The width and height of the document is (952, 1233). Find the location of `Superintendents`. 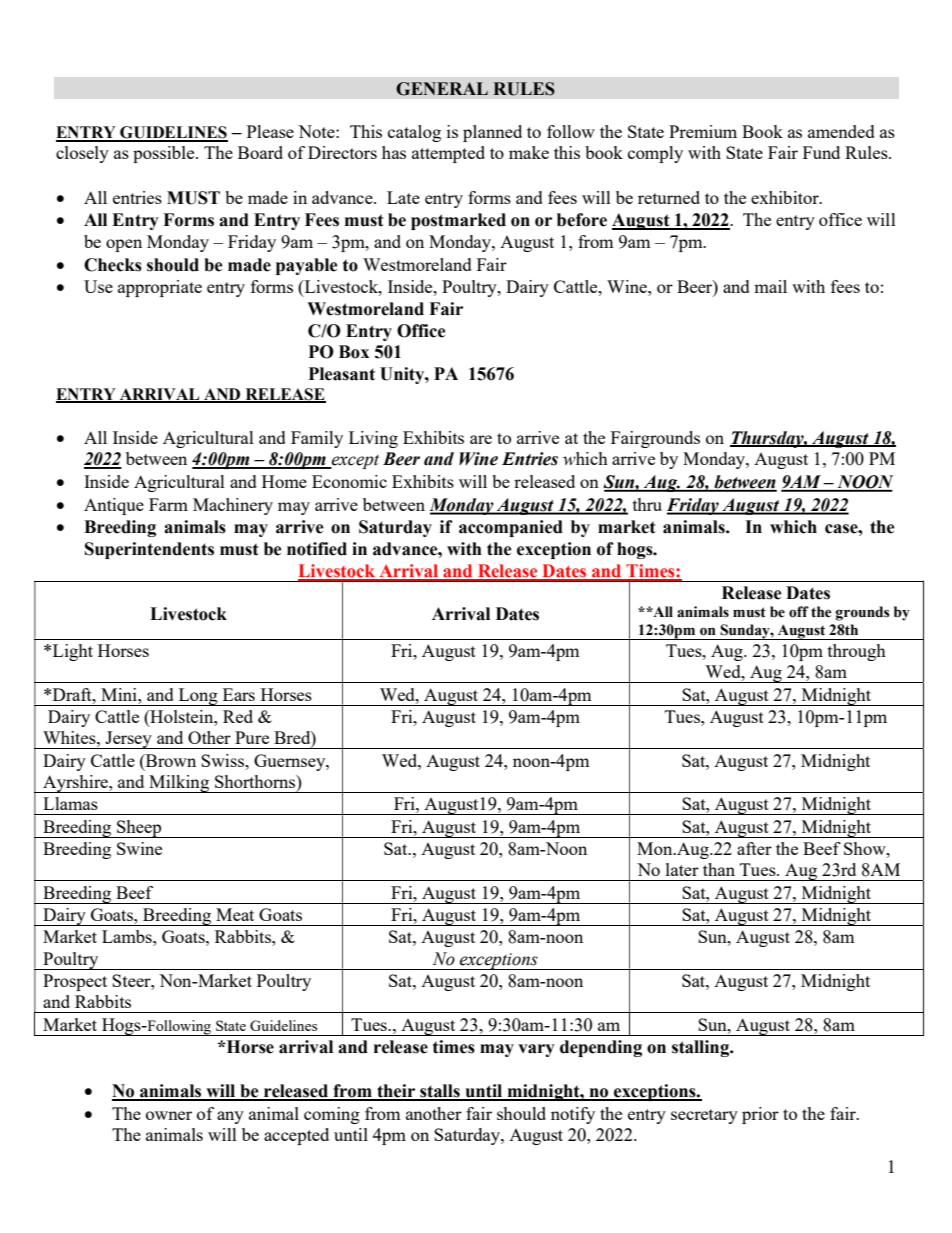

Superintendents is located at coordinates (149, 550).
